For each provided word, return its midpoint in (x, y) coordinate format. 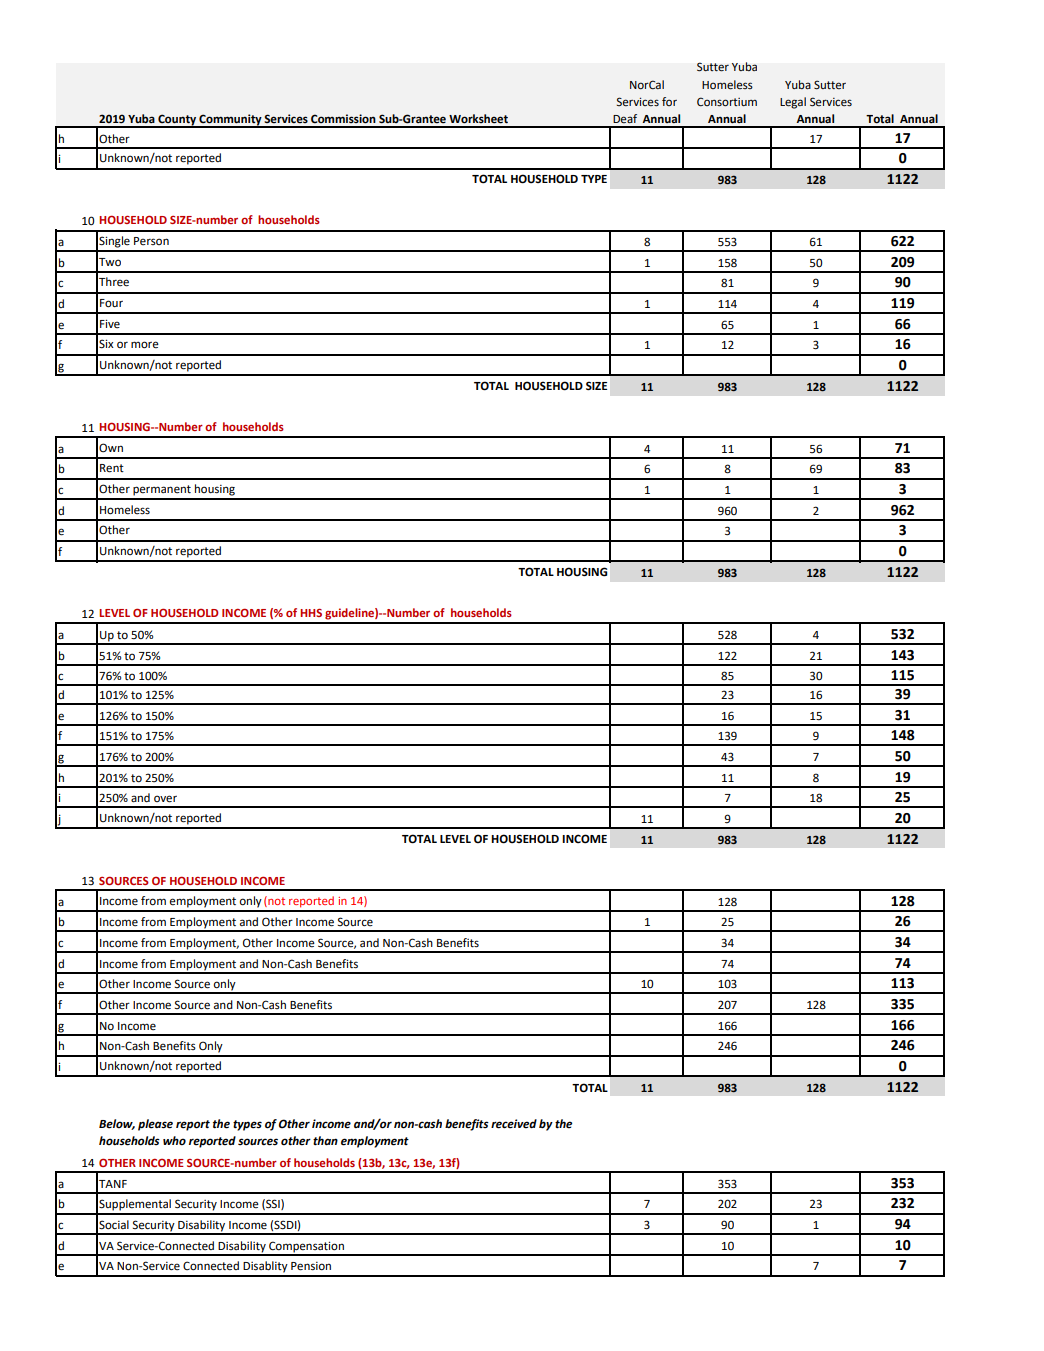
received (514, 1124)
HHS (311, 612)
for (669, 101)
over (165, 799)
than (325, 1140)
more (145, 345)
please (155, 1125)
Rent (112, 468)
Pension (311, 1266)
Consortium (727, 101)
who (174, 1141)
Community (231, 121)
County (177, 121)
